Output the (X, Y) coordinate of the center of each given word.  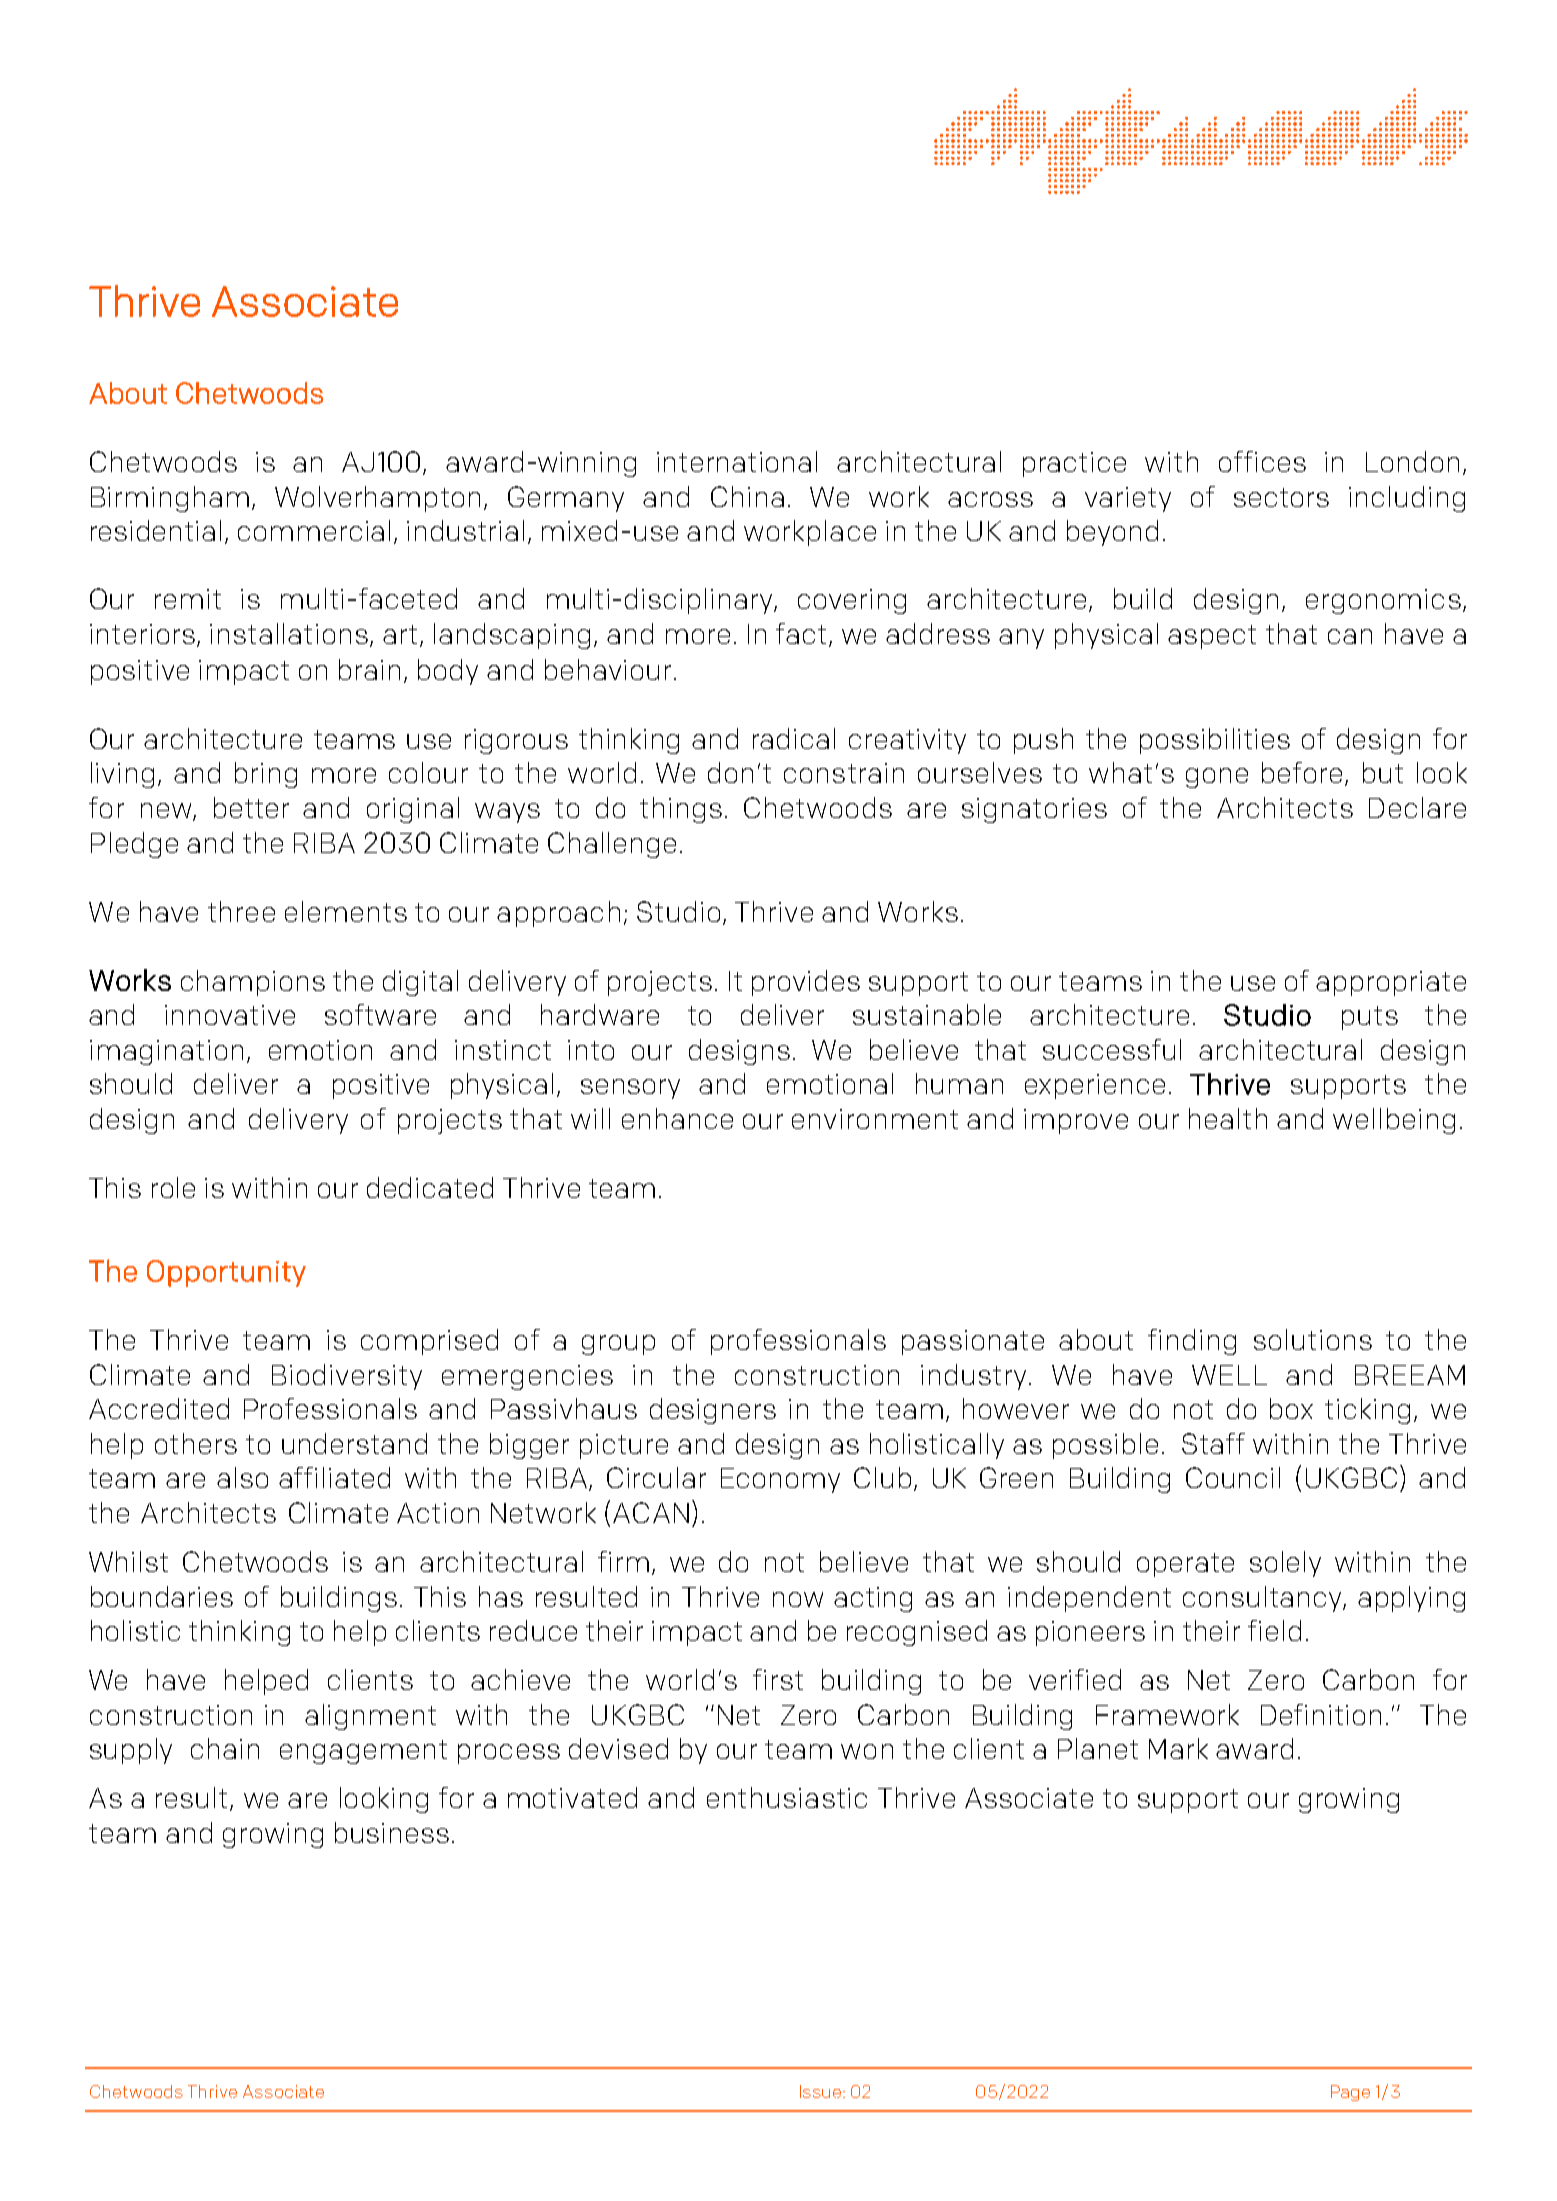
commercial (314, 530)
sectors (1281, 497)
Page (1350, 2093)
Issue (820, 2091)
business (392, 1832)
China (747, 496)
